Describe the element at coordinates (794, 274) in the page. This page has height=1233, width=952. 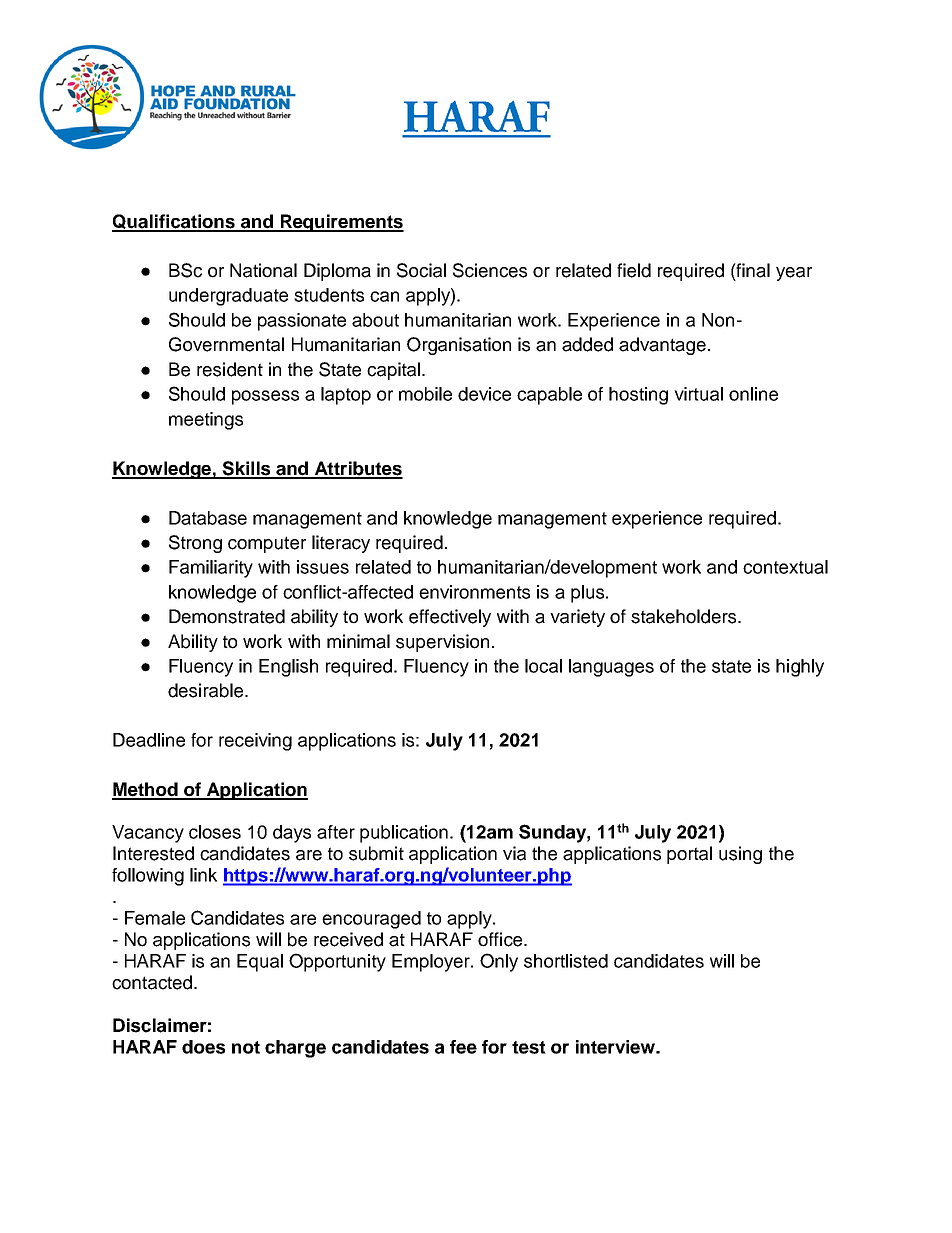
I see `year` at that location.
